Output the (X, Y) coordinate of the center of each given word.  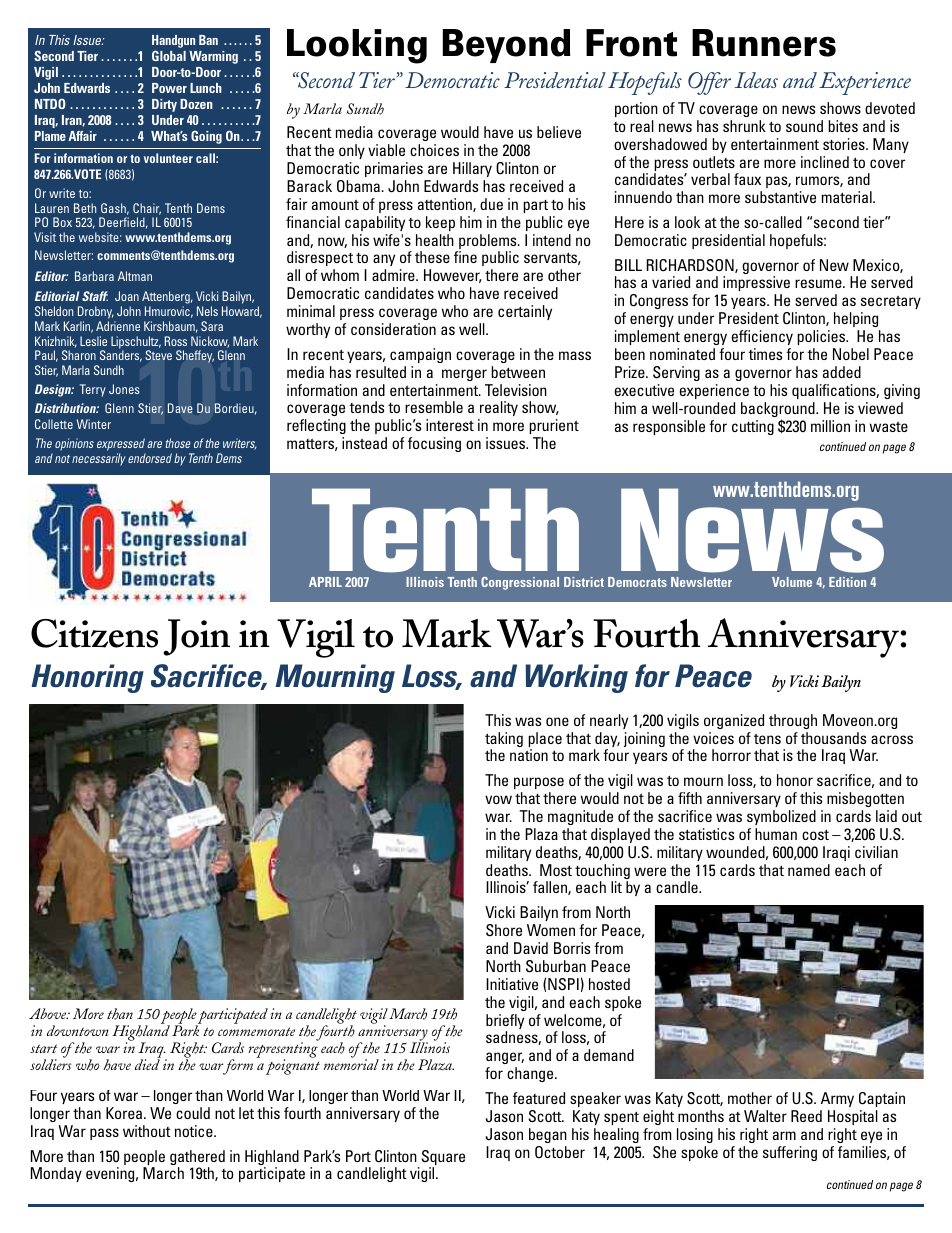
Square (442, 1159)
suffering (790, 1153)
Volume (792, 582)
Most (556, 870)
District (584, 582)
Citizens (94, 633)
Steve (158, 355)
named (809, 870)
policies (822, 337)
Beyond (506, 46)
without (147, 1131)
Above (49, 1013)
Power (169, 88)
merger (464, 375)
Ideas (756, 80)
